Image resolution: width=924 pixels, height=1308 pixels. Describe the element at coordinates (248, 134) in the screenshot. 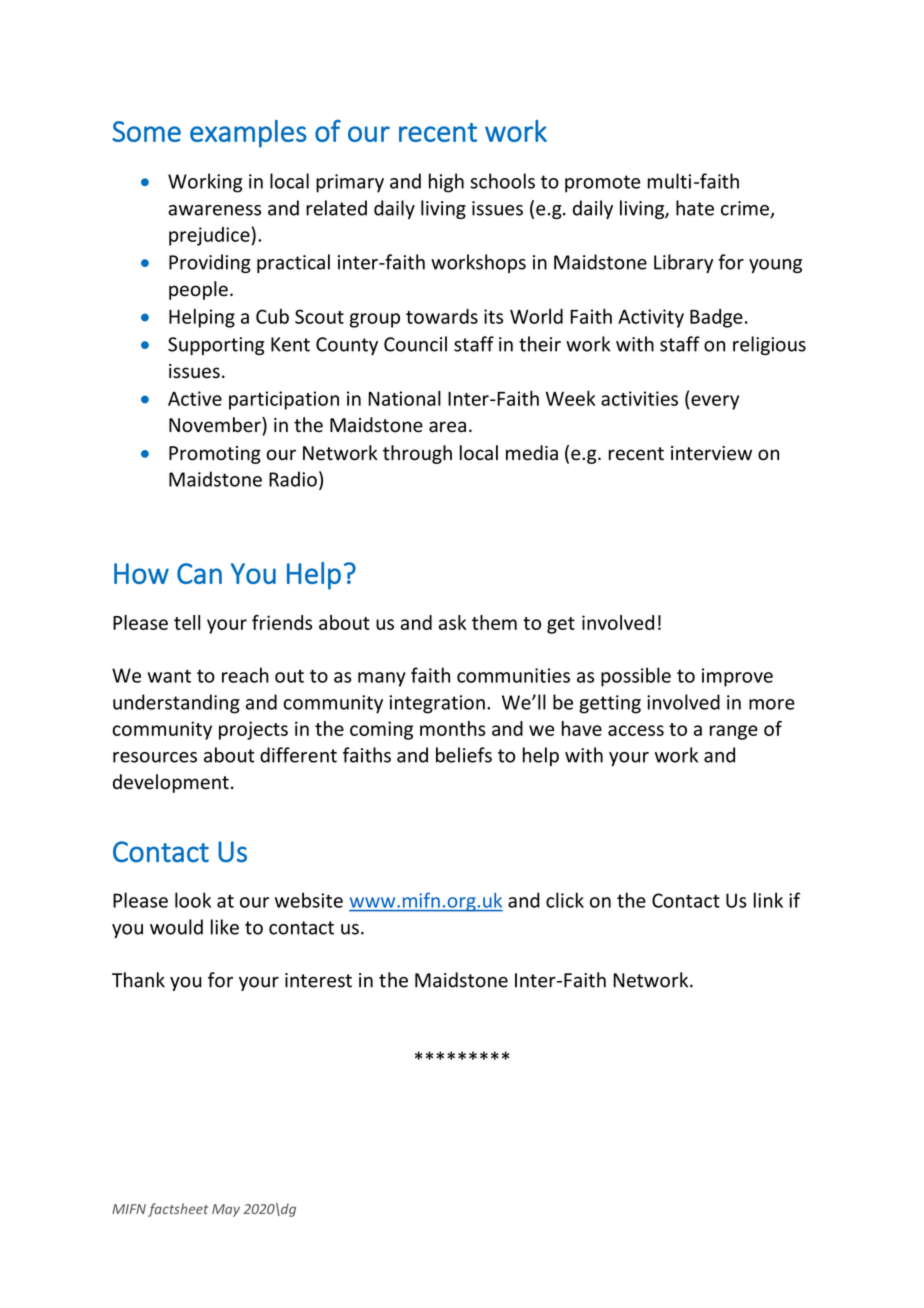

I see `examples` at that location.
